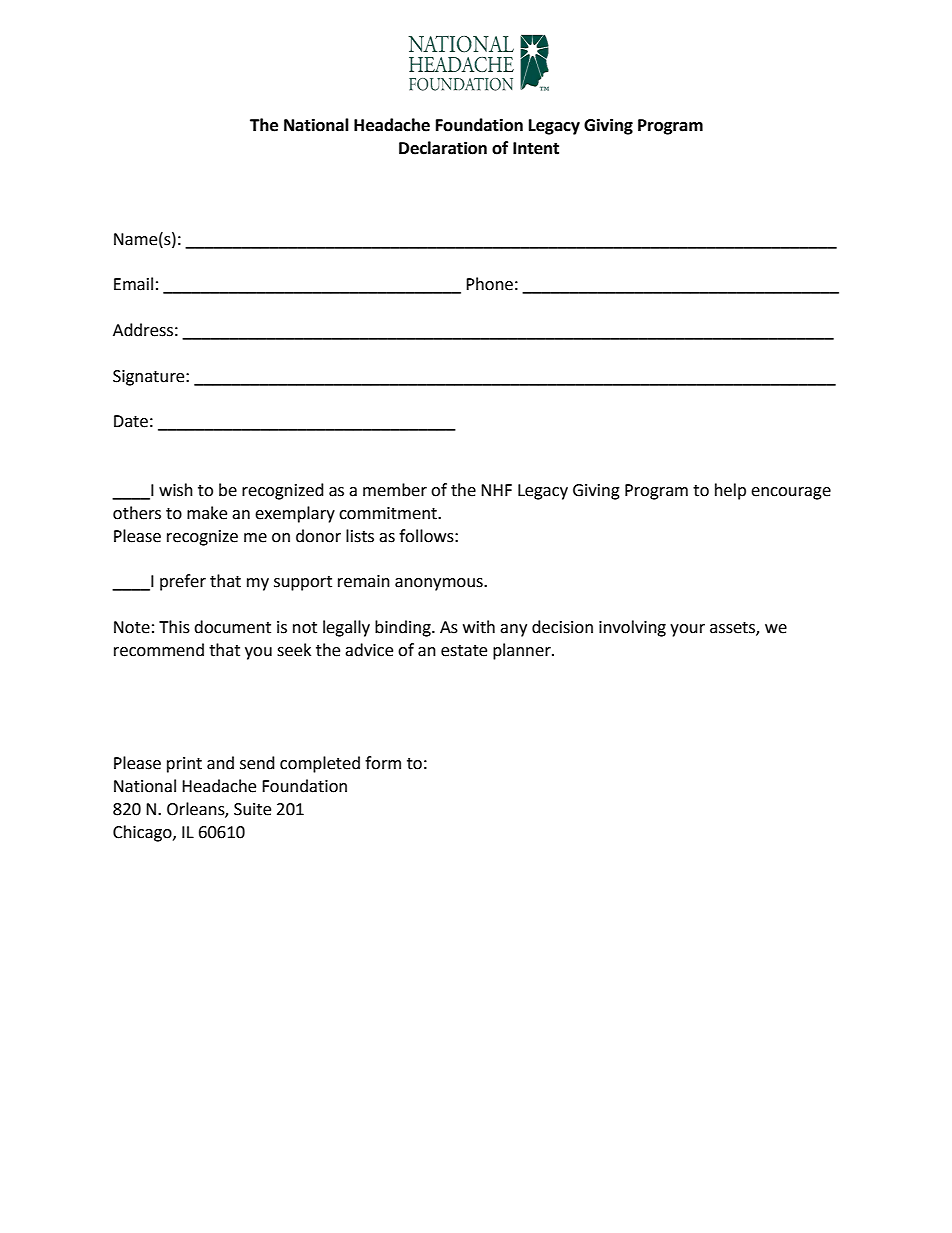 The height and width of the screenshot is (1233, 952). I want to click on estate, so click(464, 651).
